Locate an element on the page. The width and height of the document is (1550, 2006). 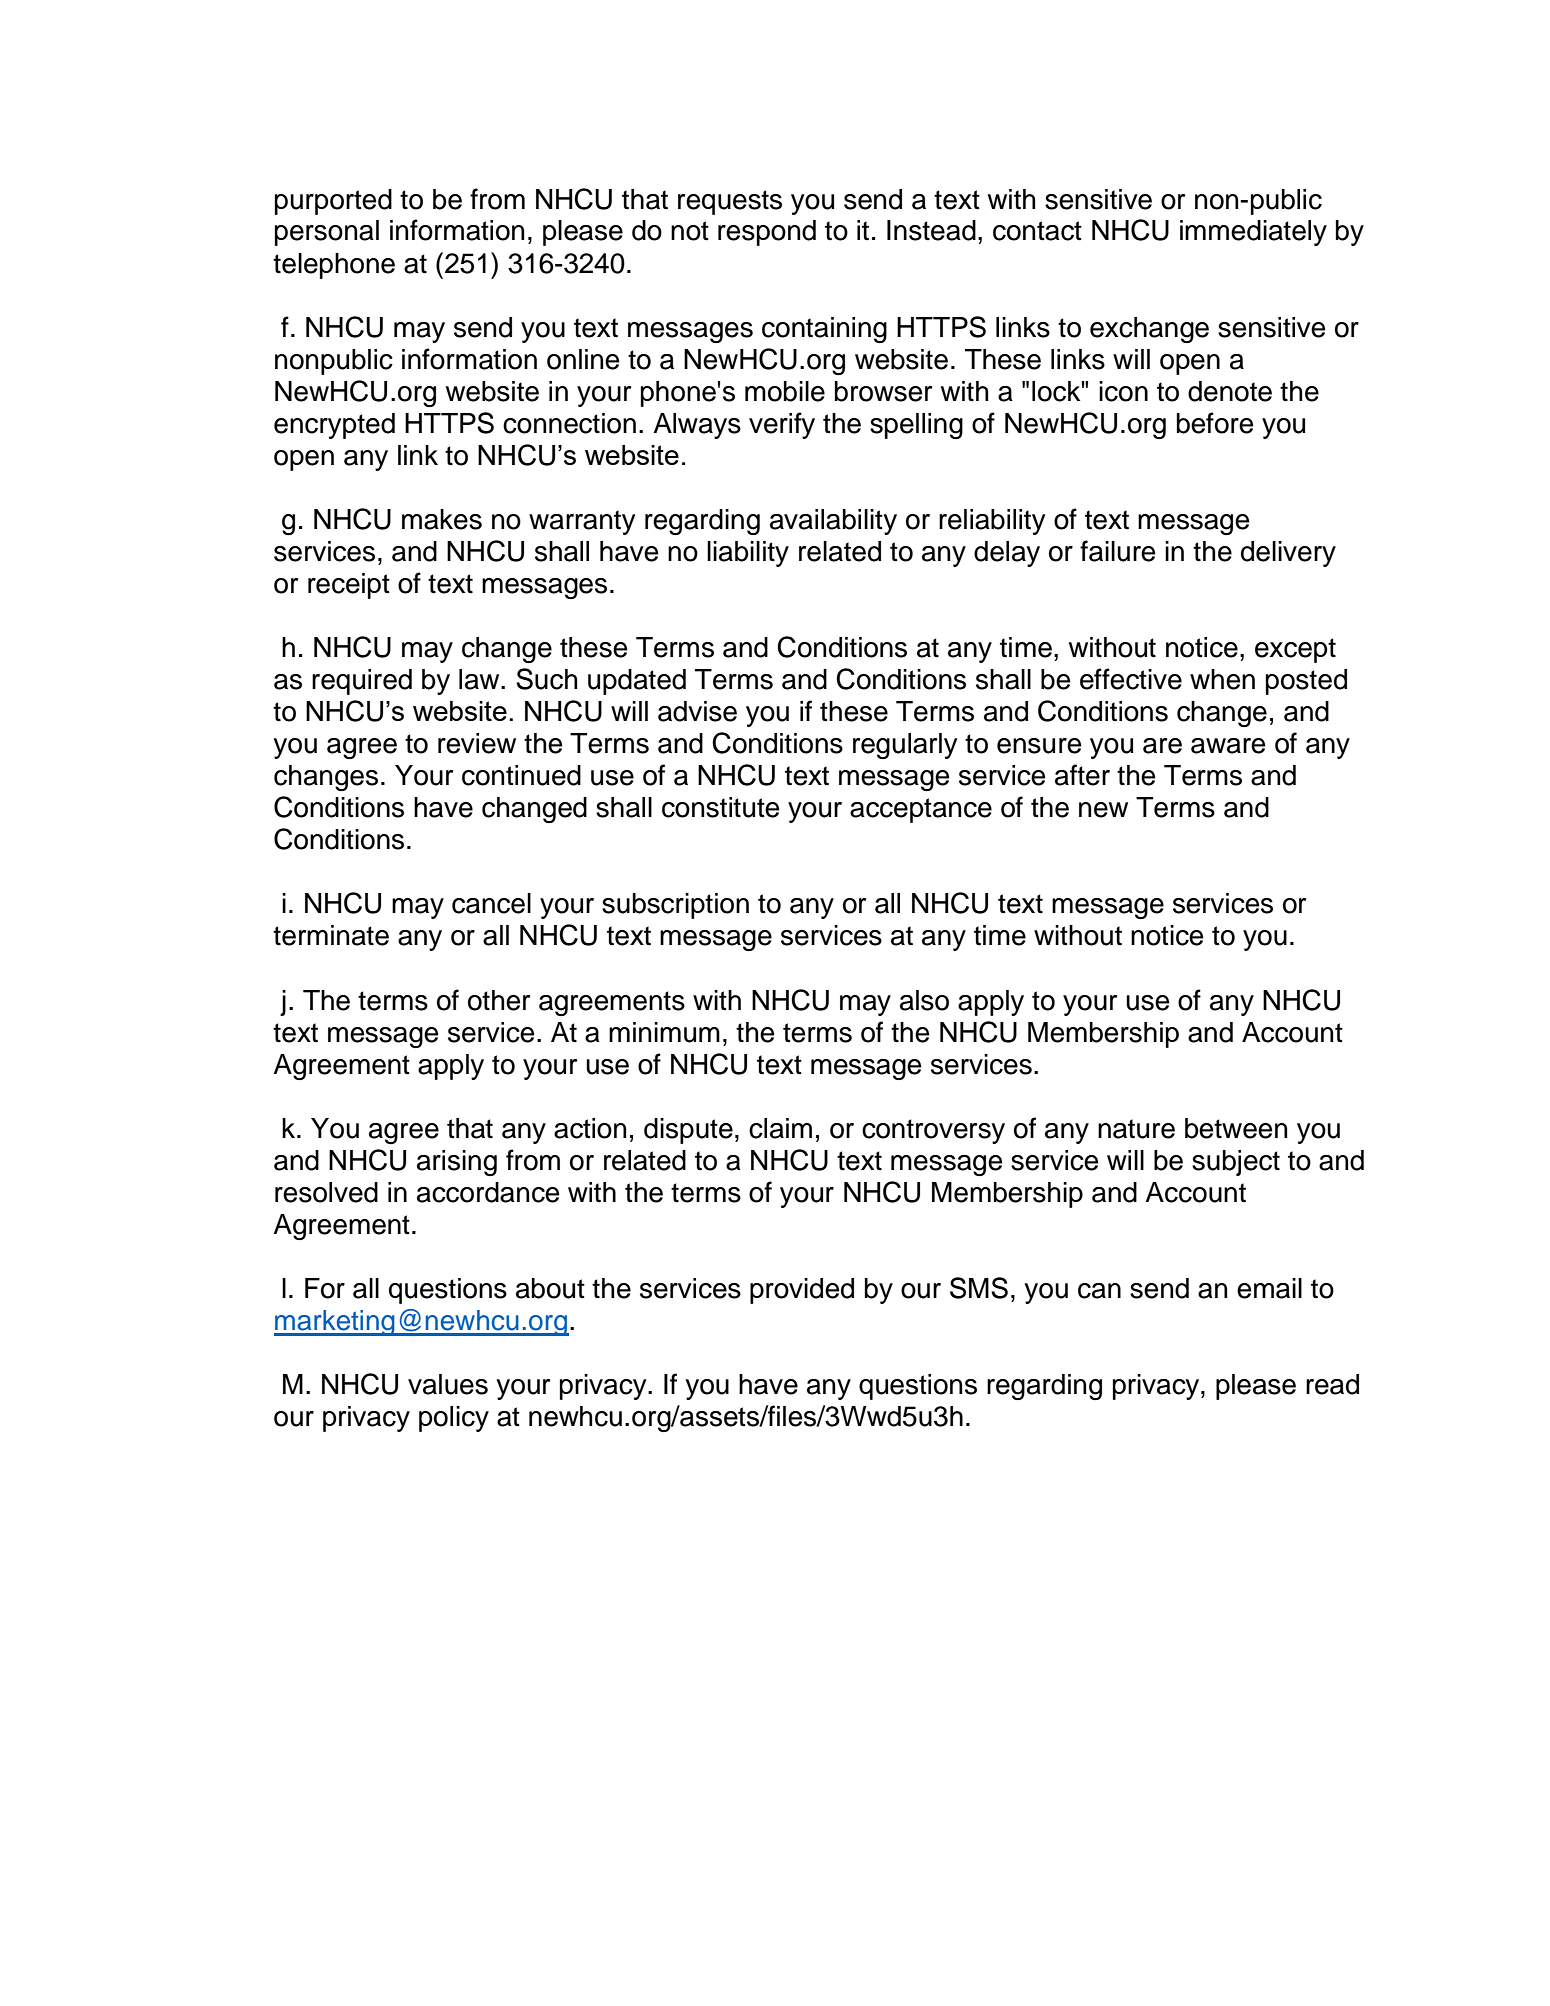
respond is located at coordinates (767, 233).
